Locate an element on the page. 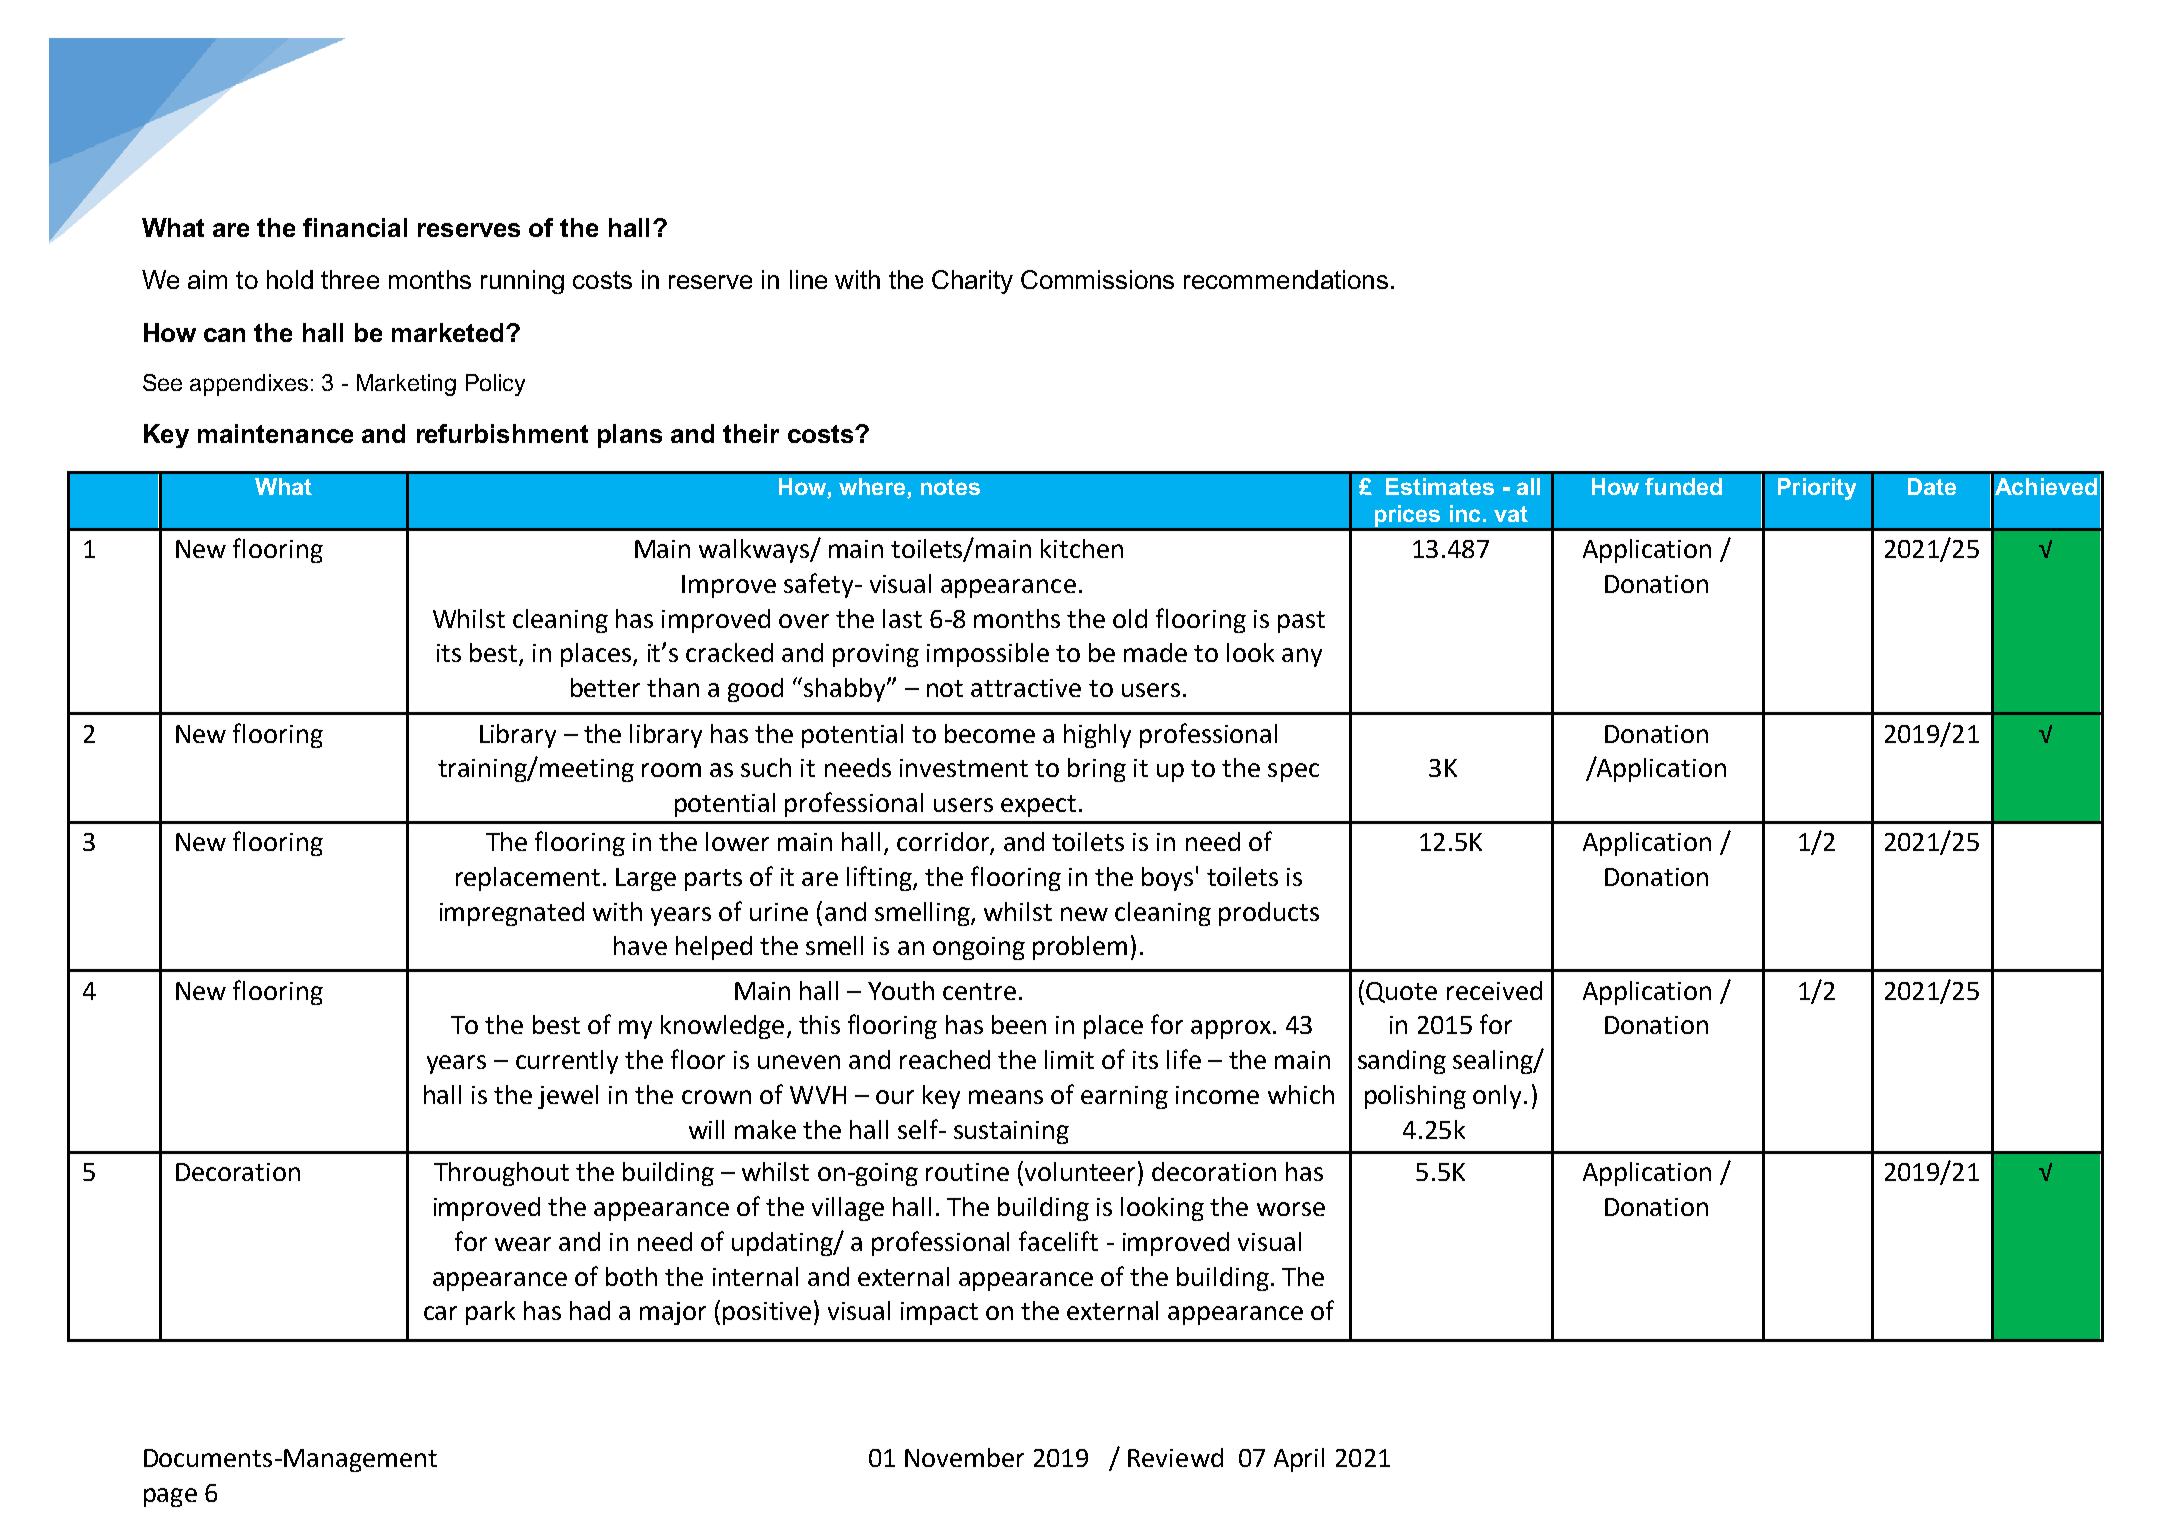 The image size is (2177, 1539). only is located at coordinates (1497, 1097).
